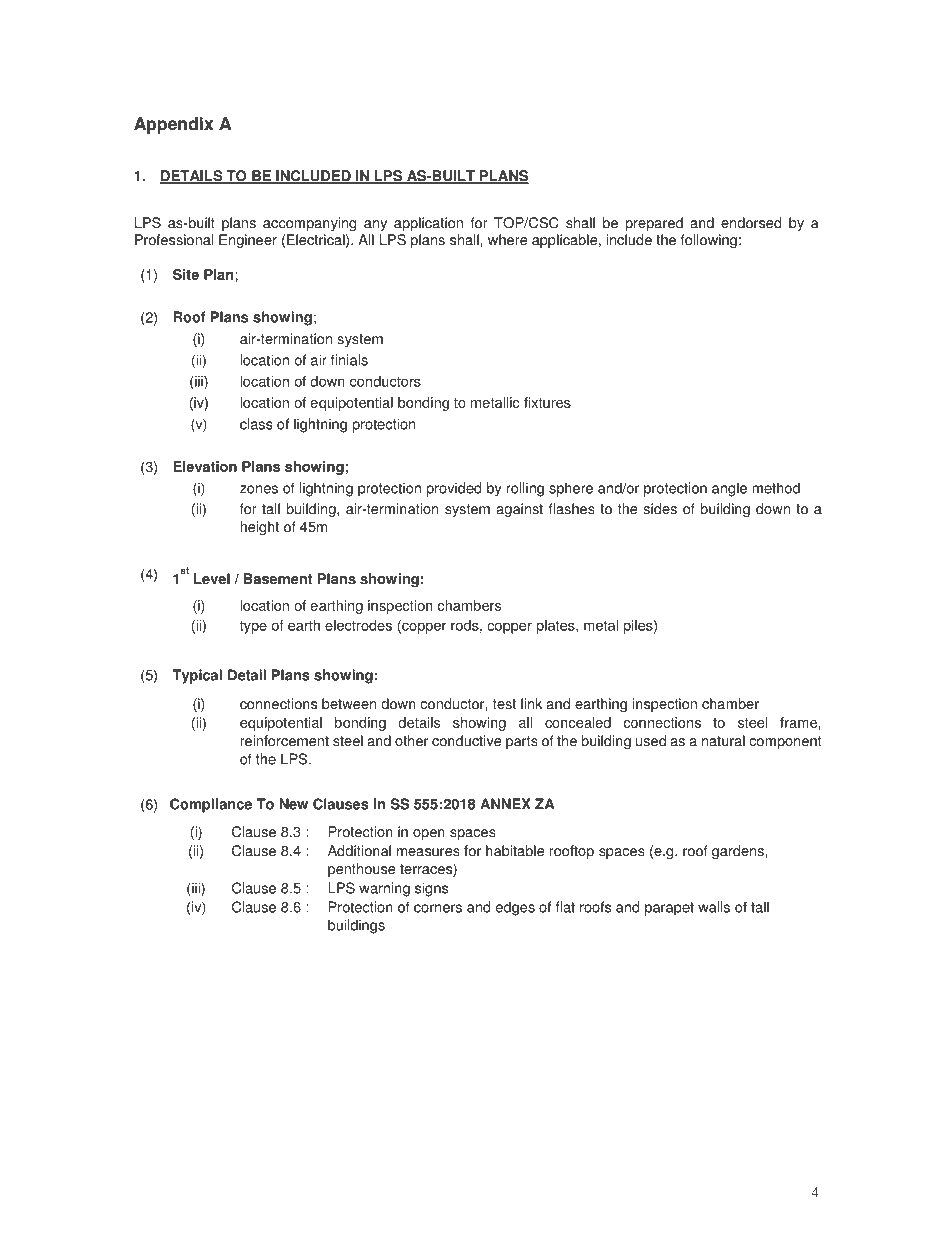 The height and width of the image is (1233, 952). What do you see at coordinates (428, 224) in the image?
I see `application` at bounding box center [428, 224].
